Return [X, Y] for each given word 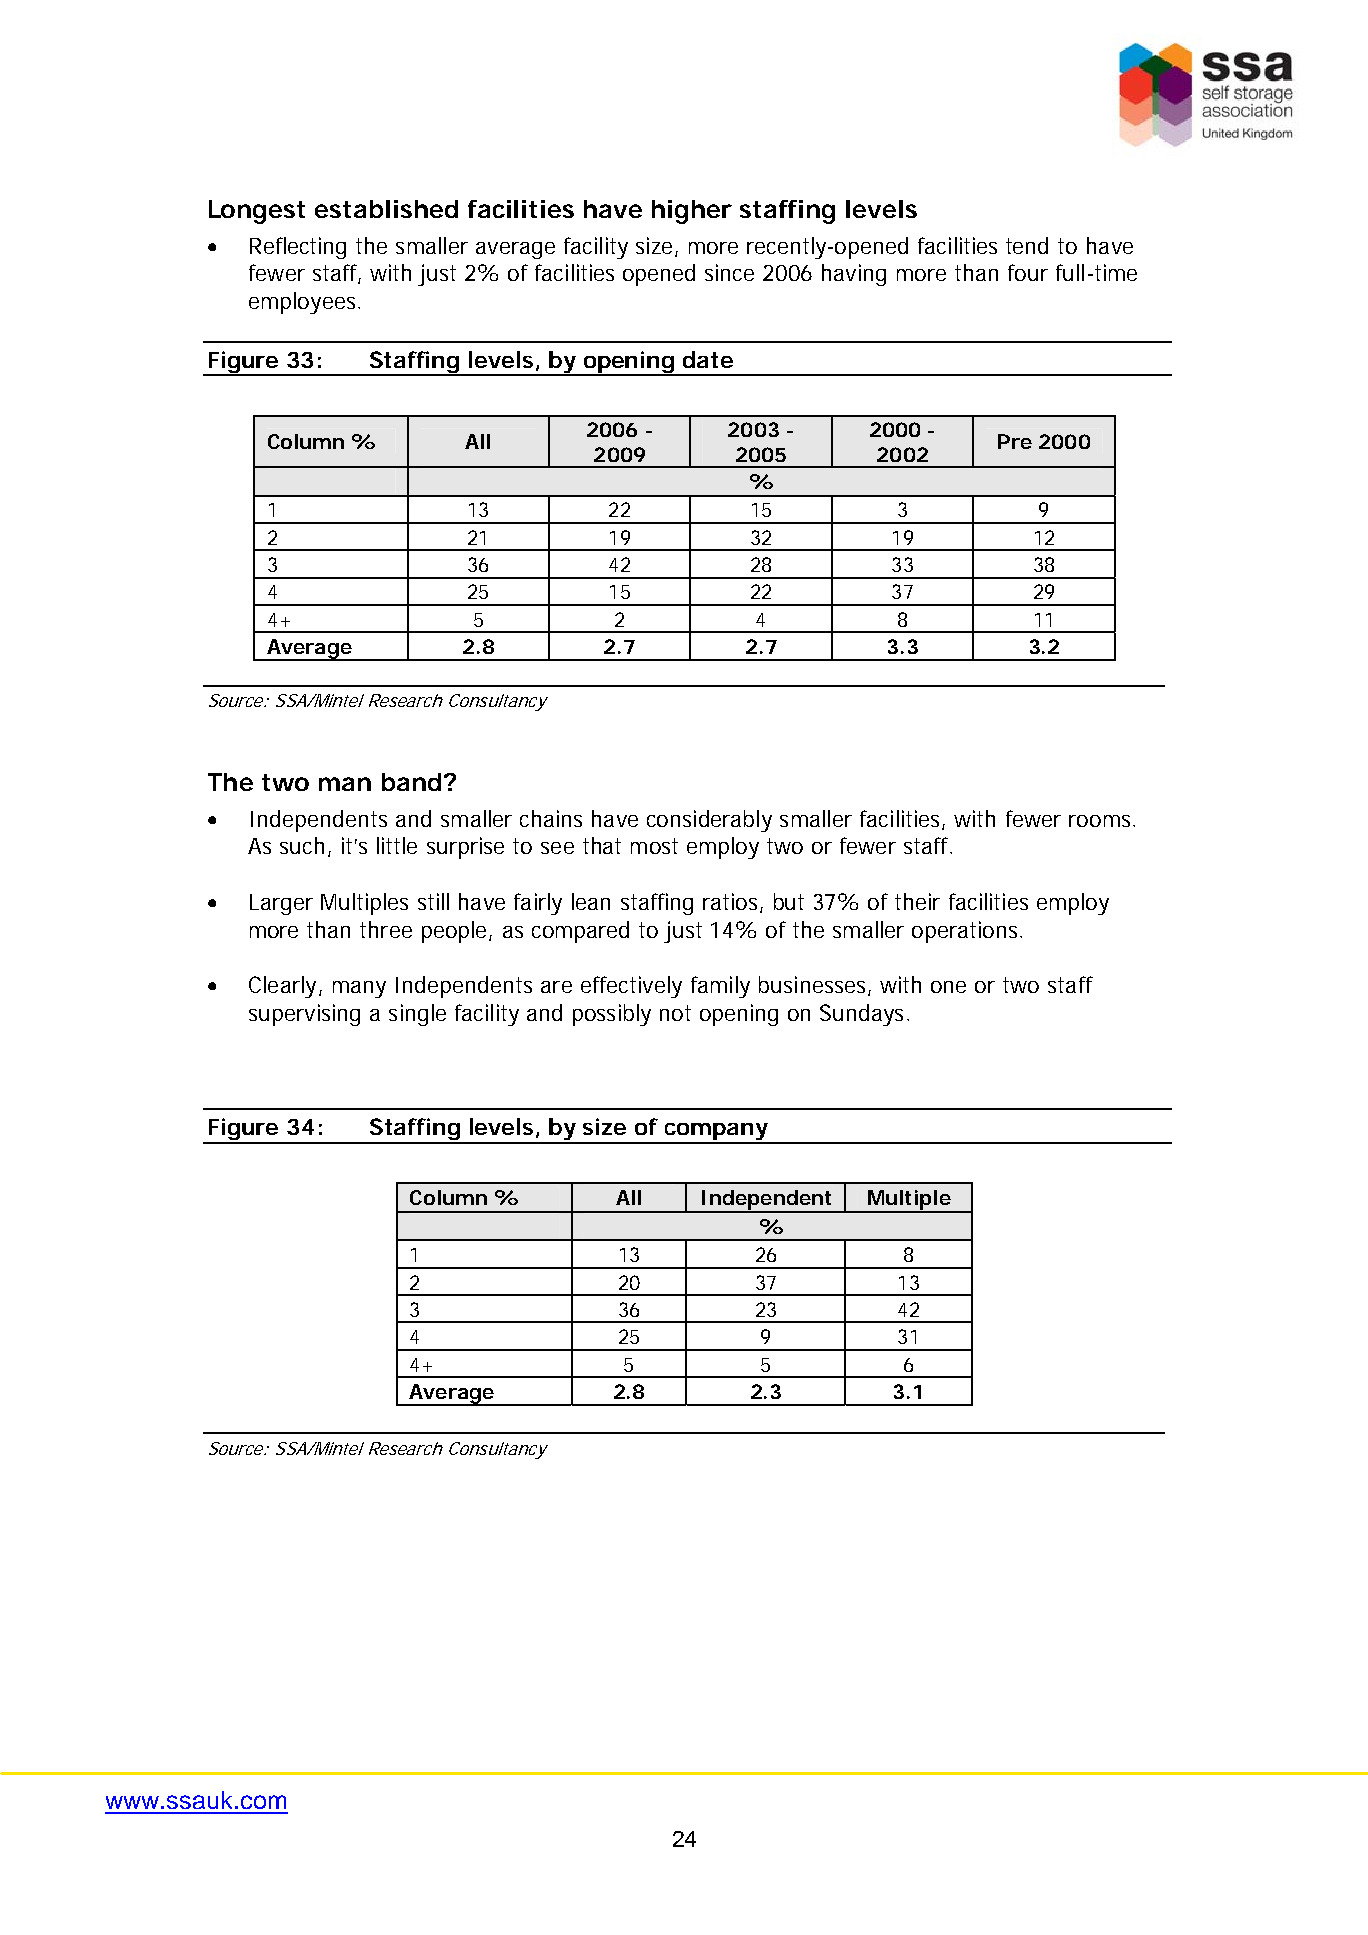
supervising [304, 1015]
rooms [1101, 821]
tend [1027, 245]
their [917, 901]
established [386, 209]
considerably [709, 821]
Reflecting [298, 248]
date [708, 359]
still [433, 901]
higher [692, 212]
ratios [732, 903]
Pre [1015, 441]
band [411, 782]
